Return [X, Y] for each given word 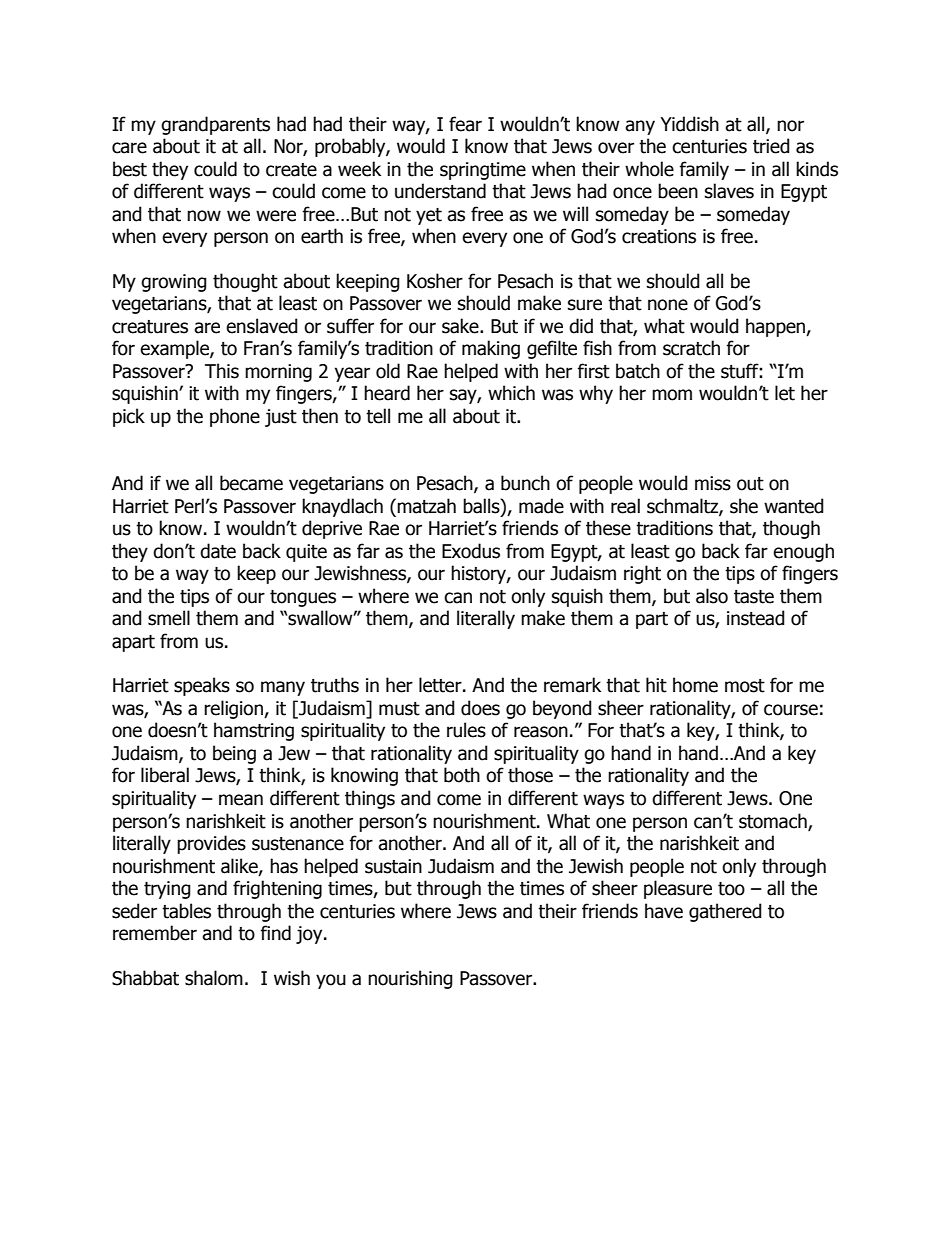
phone [235, 417]
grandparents [215, 125]
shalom [214, 978]
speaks [202, 686]
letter [441, 685]
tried [771, 146]
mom [672, 395]
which [511, 393]
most [745, 686]
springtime [483, 171]
